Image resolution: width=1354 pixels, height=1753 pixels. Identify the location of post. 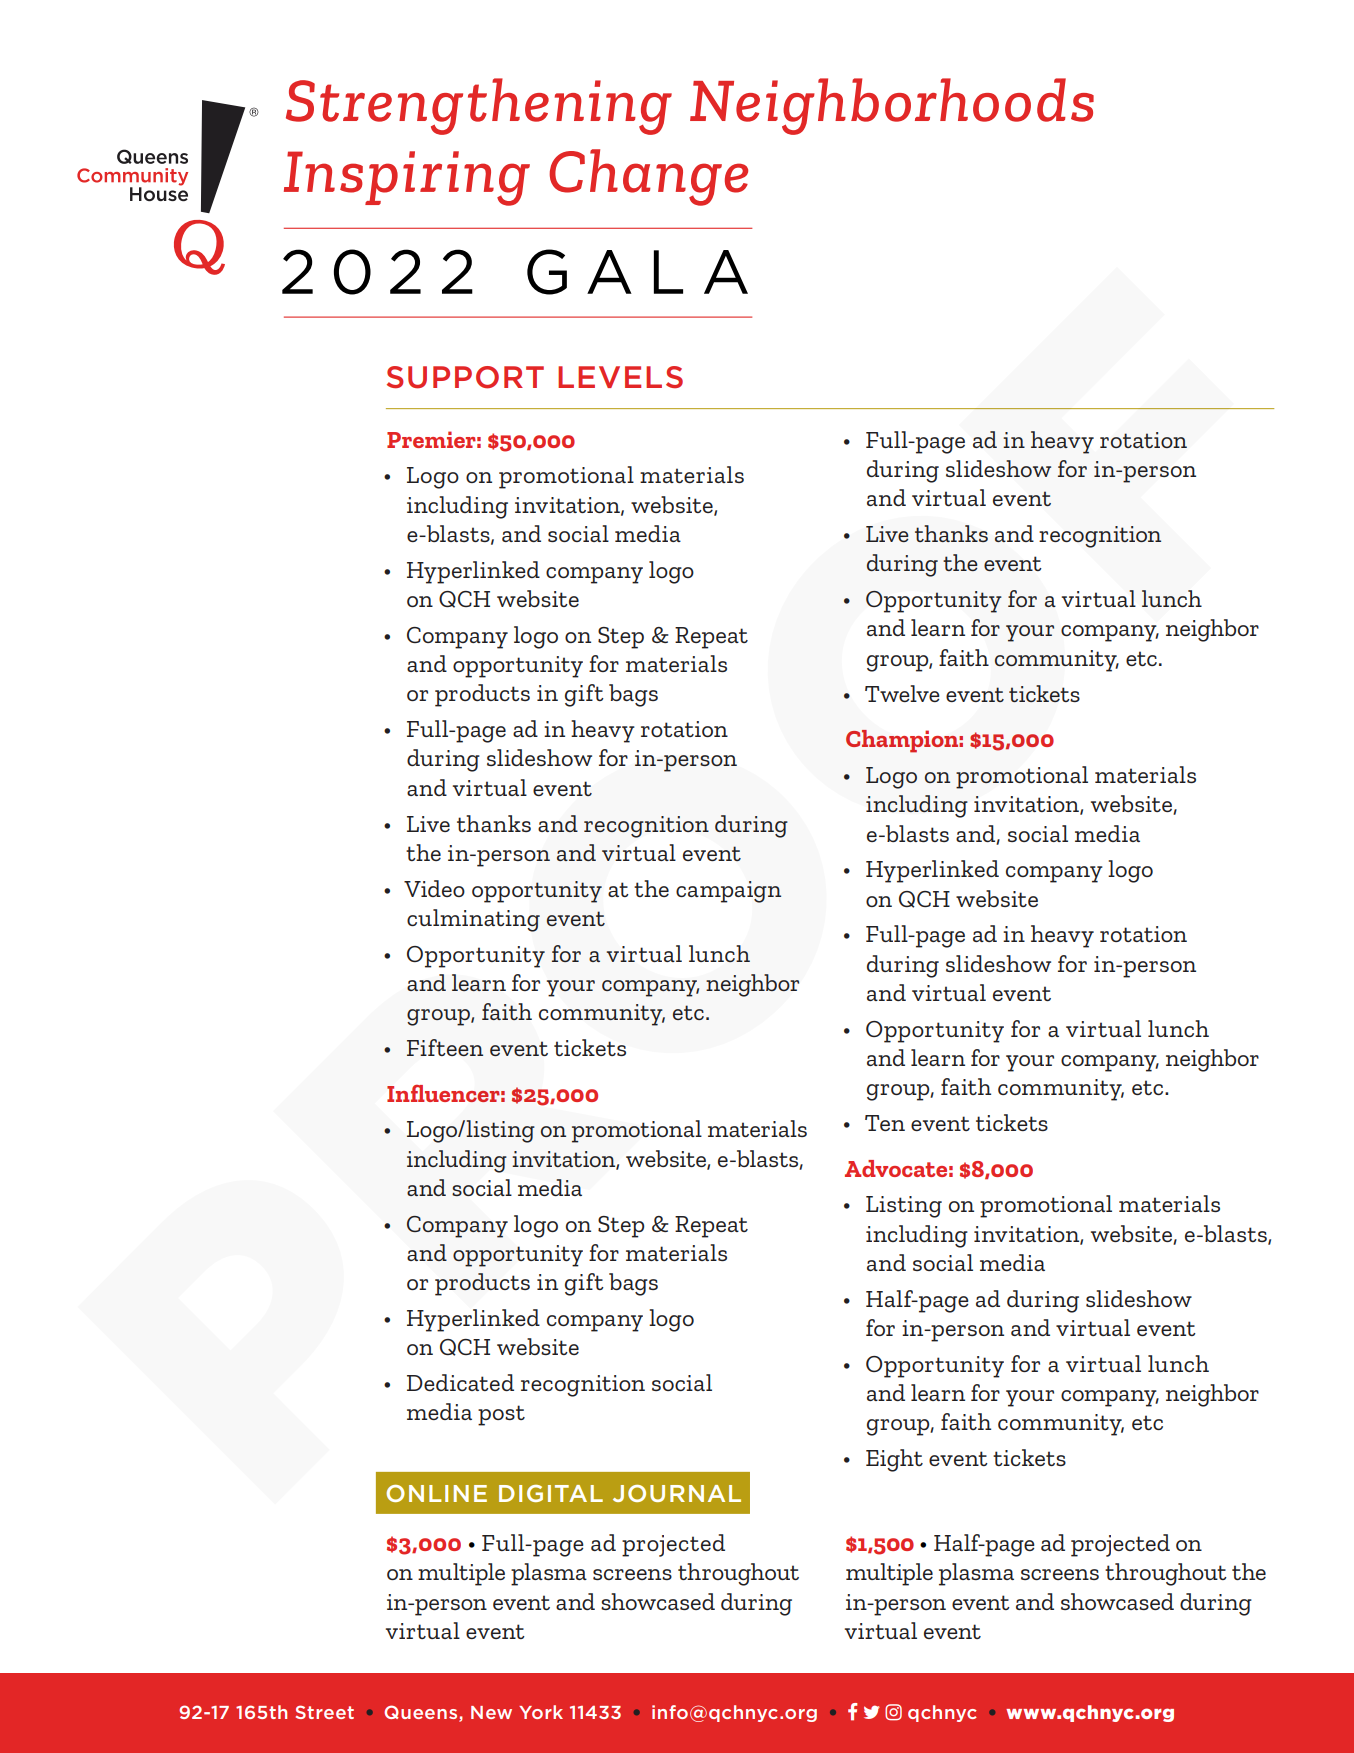
(501, 1415).
